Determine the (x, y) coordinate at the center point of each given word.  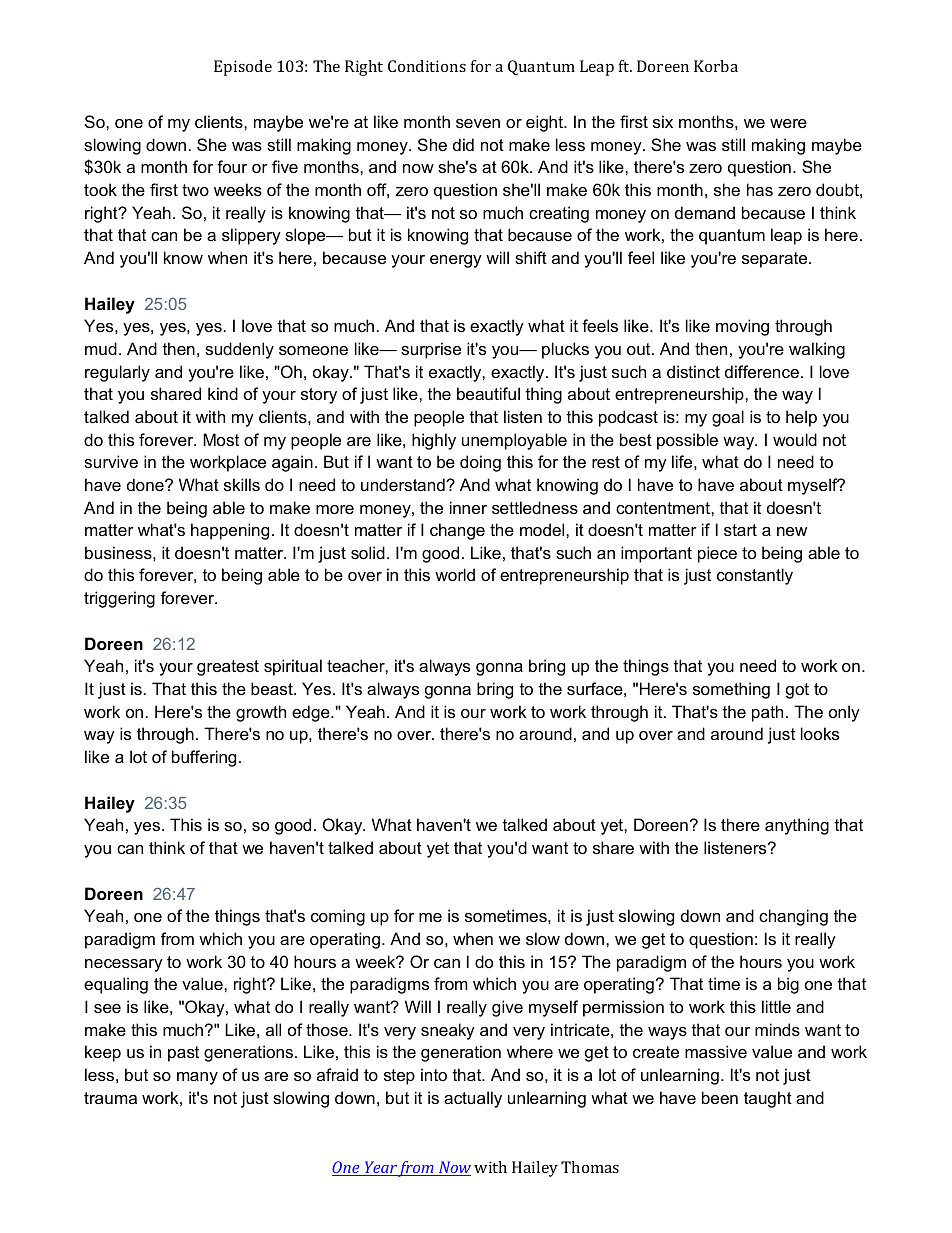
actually (473, 1099)
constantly (755, 576)
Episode (243, 68)
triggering (119, 599)
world (455, 574)
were (788, 123)
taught (768, 1099)
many (197, 1078)
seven (478, 123)
